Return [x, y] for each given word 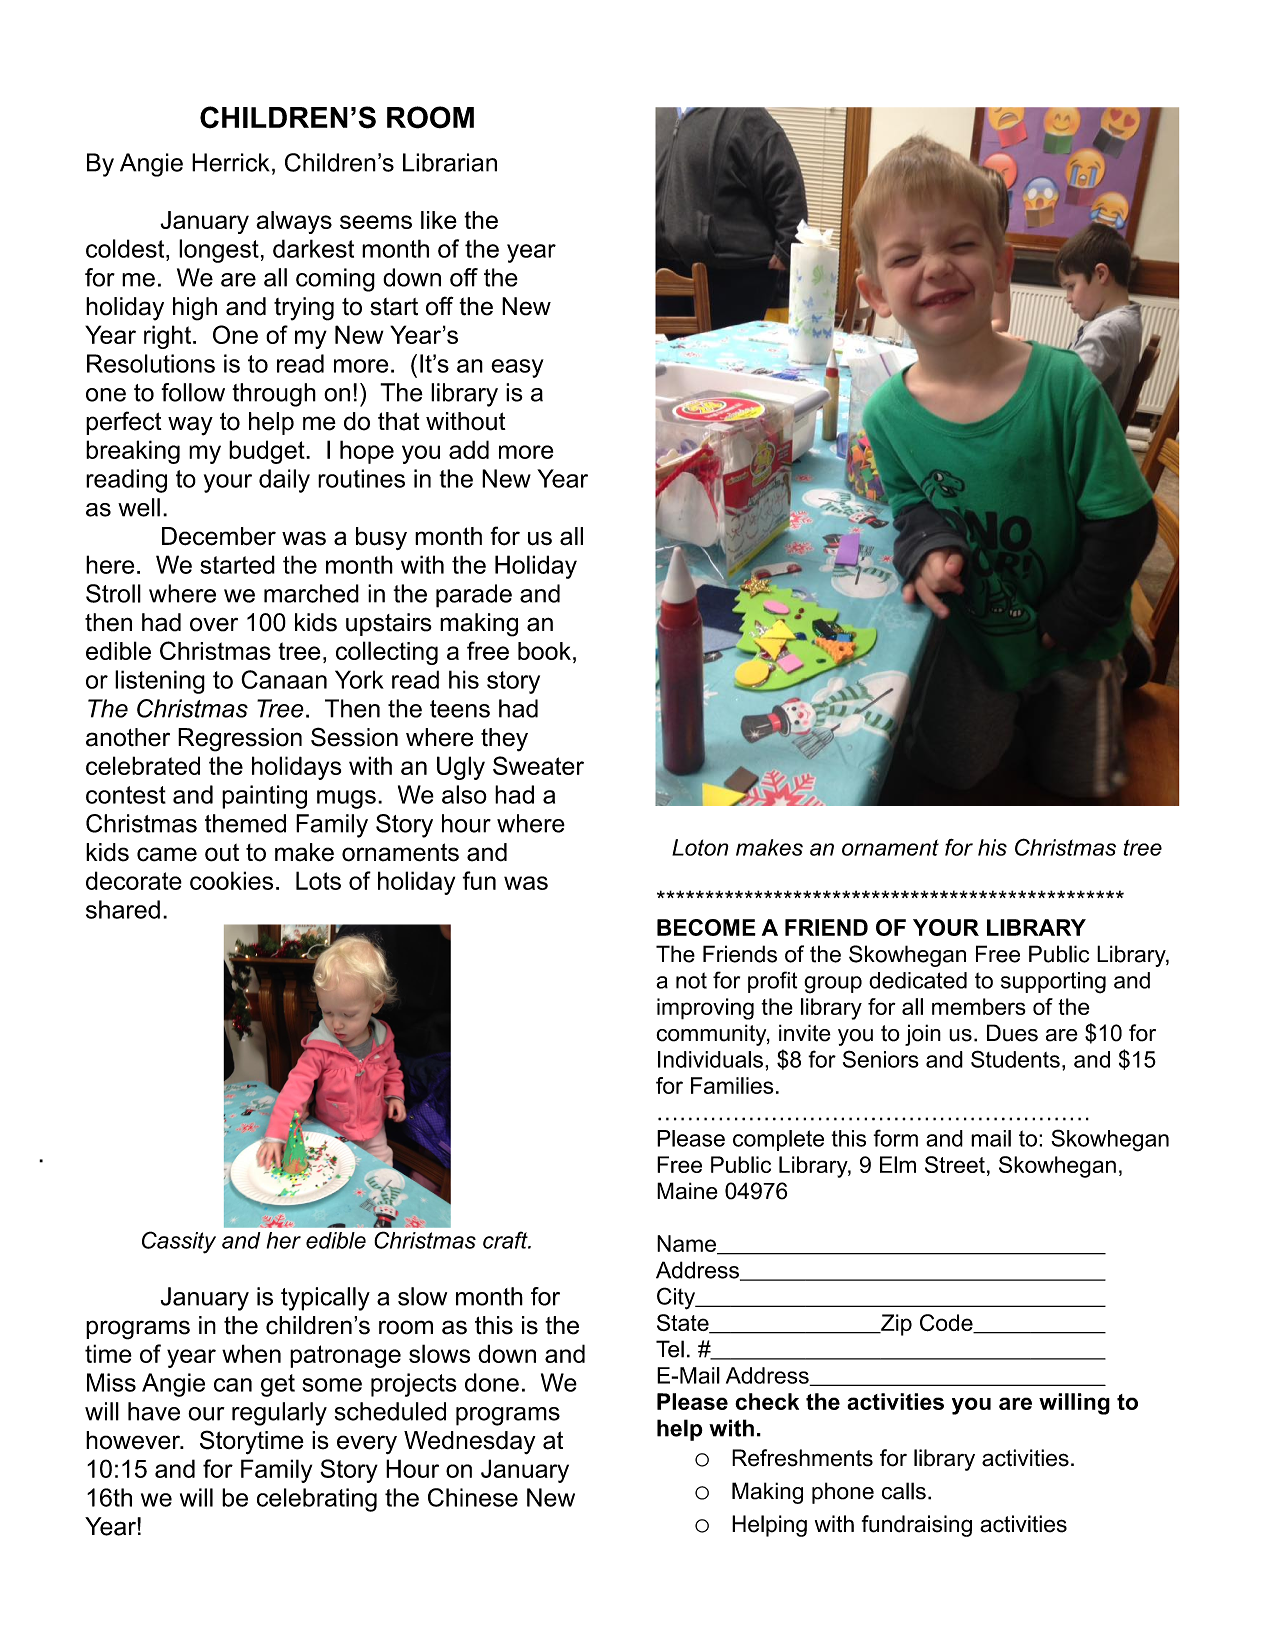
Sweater [538, 765]
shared [123, 909]
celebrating [317, 1500]
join [923, 1035]
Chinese [473, 1497]
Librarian [450, 162]
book [544, 651]
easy [517, 368]
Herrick [231, 162]
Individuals [710, 1059]
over [214, 624]
